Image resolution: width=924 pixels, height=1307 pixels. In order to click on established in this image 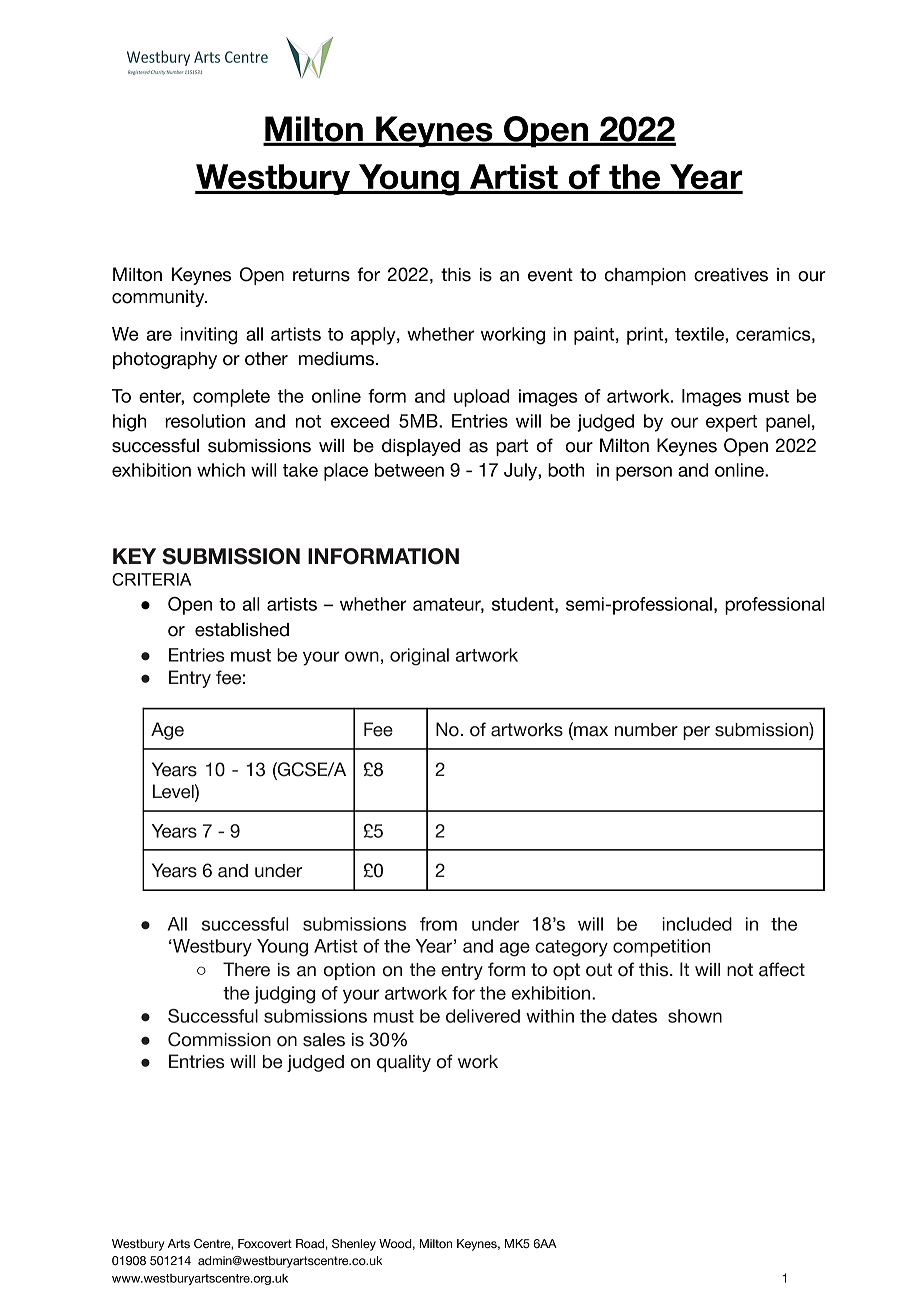, I will do `click(242, 630)`.
